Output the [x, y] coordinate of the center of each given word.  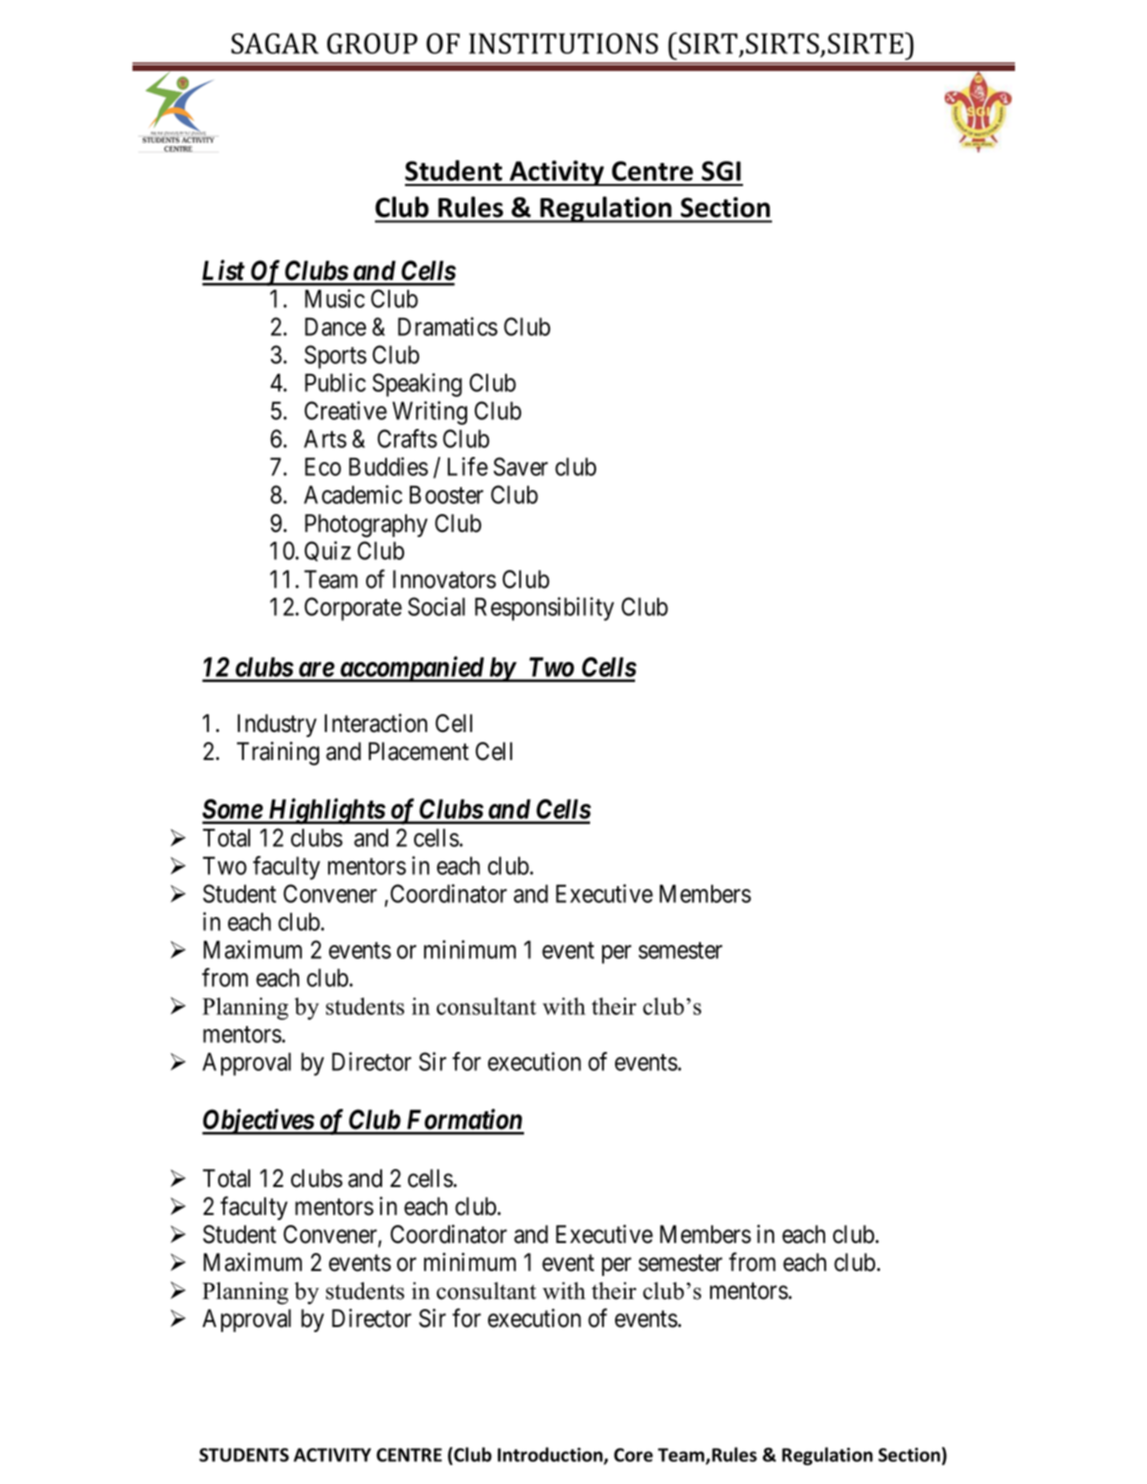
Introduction [551, 1455]
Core [633, 1455]
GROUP [372, 43]
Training [278, 754]
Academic [353, 494]
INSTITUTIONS [563, 43]
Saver [520, 466]
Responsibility [544, 609]
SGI [721, 171]
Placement [419, 751]
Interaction [376, 723]
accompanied [411, 669]
